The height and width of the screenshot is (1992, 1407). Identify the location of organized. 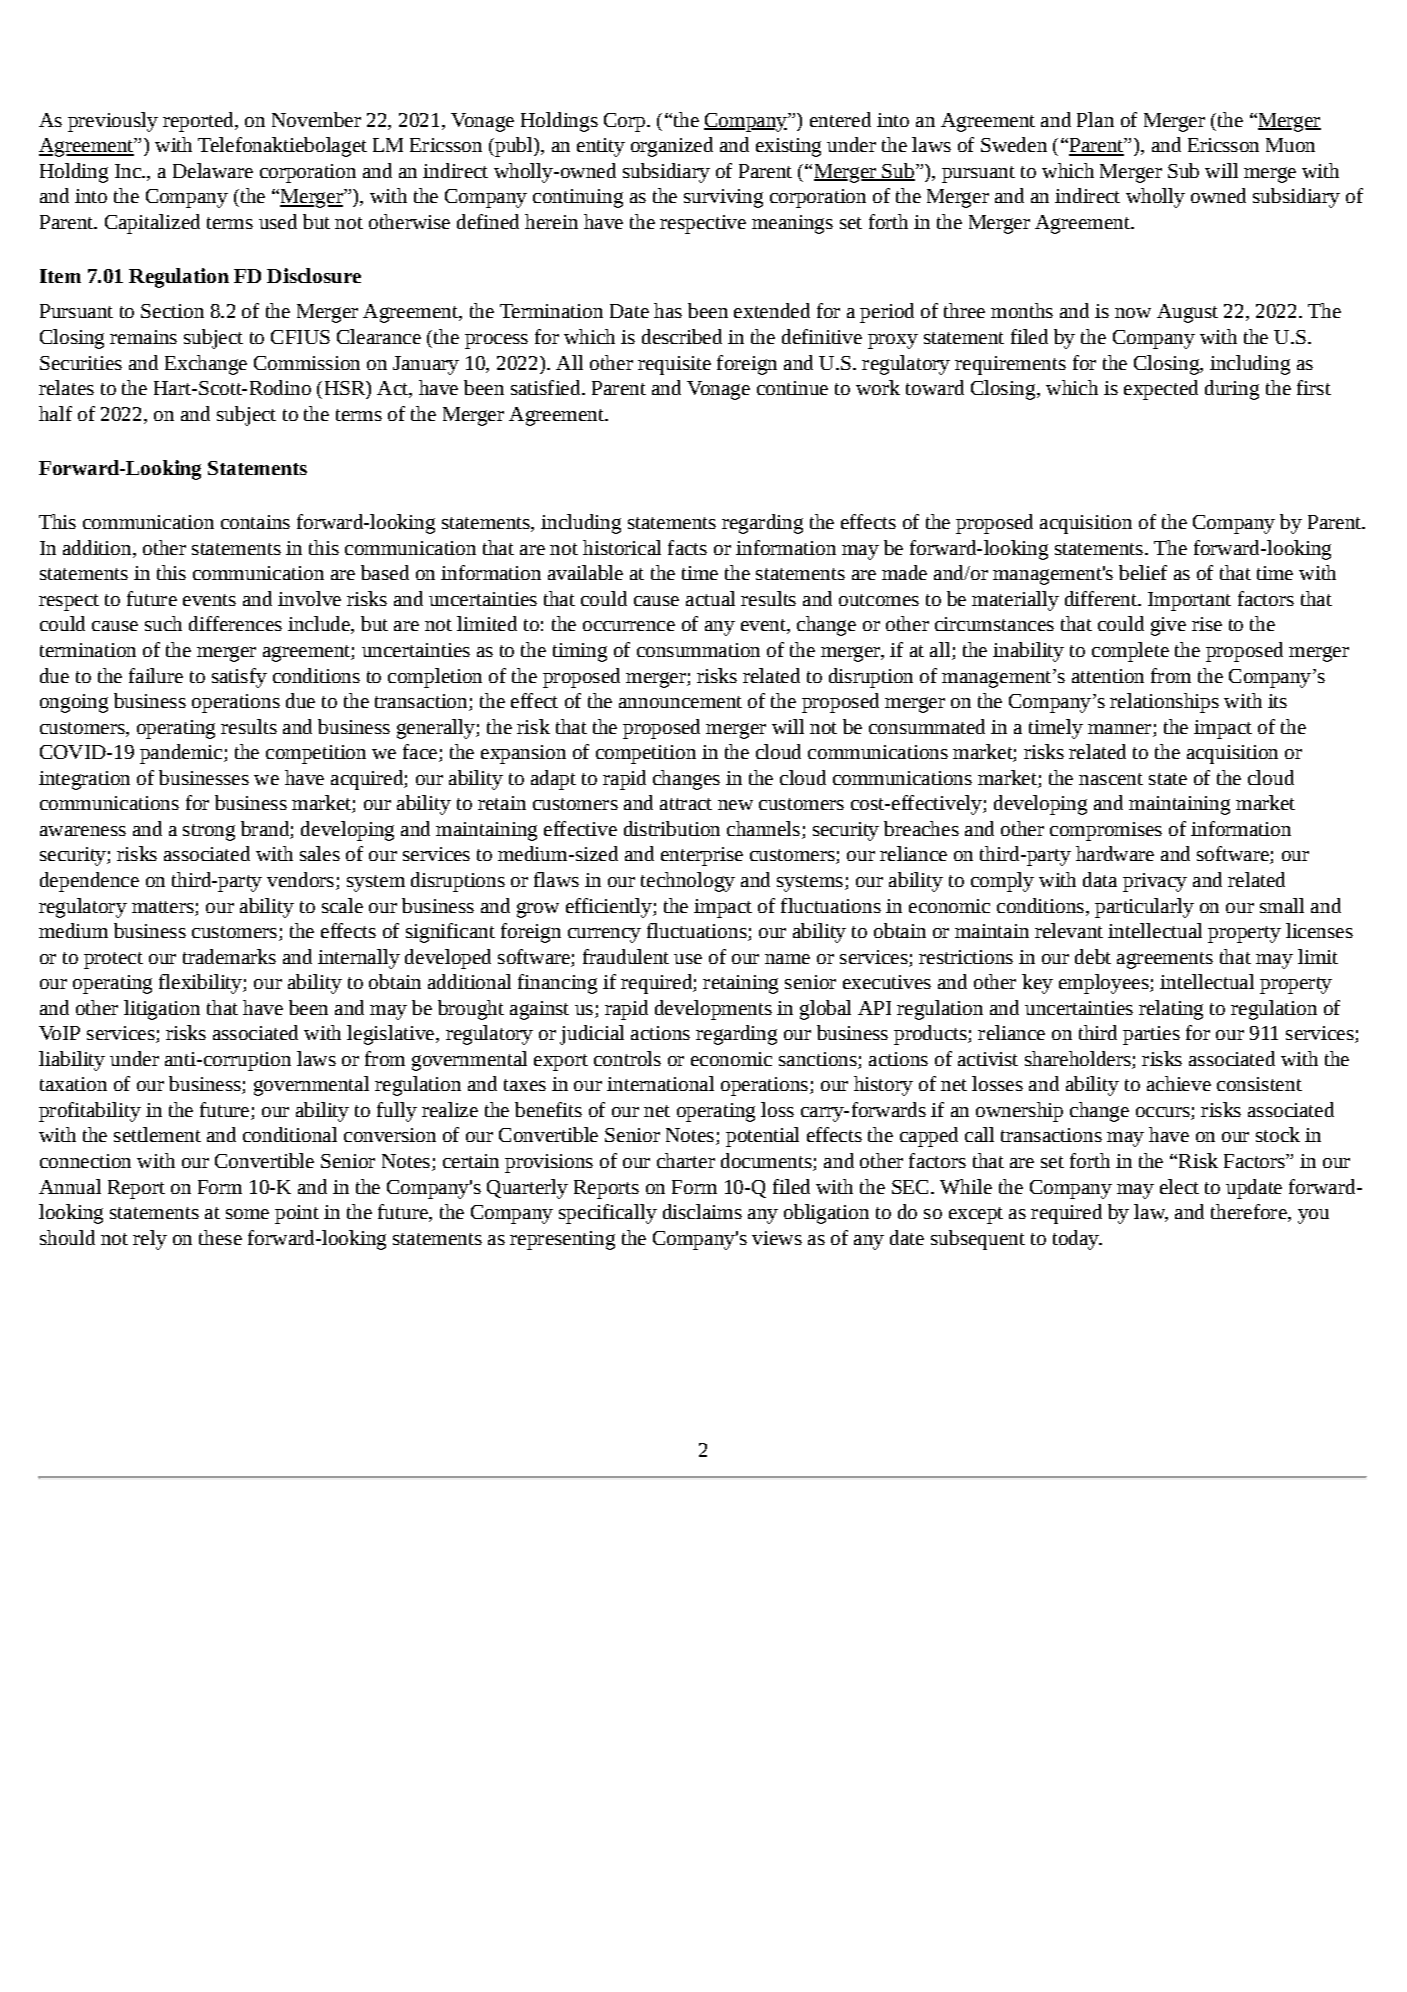
(672, 147).
